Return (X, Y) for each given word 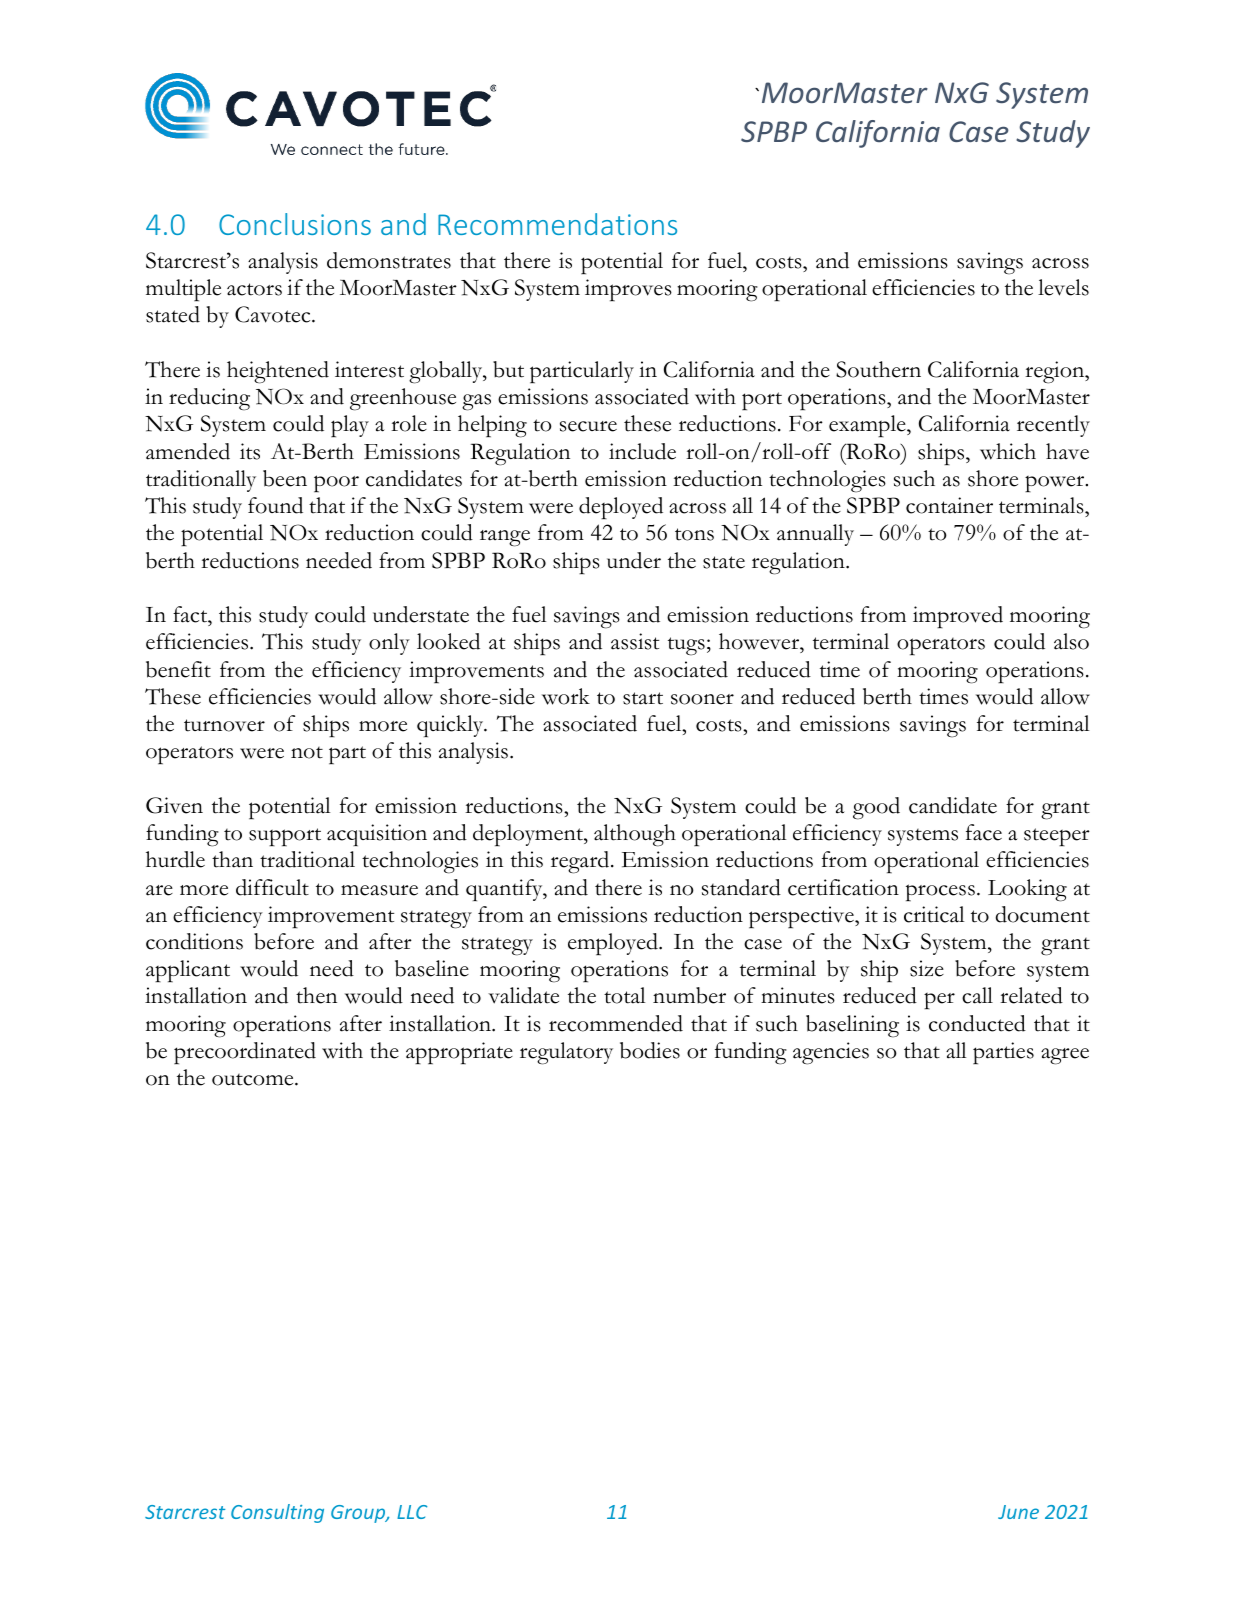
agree (1065, 1056)
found (275, 505)
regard (581, 862)
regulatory (566, 1053)
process (940, 893)
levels (1063, 287)
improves (628, 290)
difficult (272, 887)
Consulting (277, 1513)
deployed (621, 508)
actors (254, 289)
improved (958, 617)
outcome (254, 1080)
